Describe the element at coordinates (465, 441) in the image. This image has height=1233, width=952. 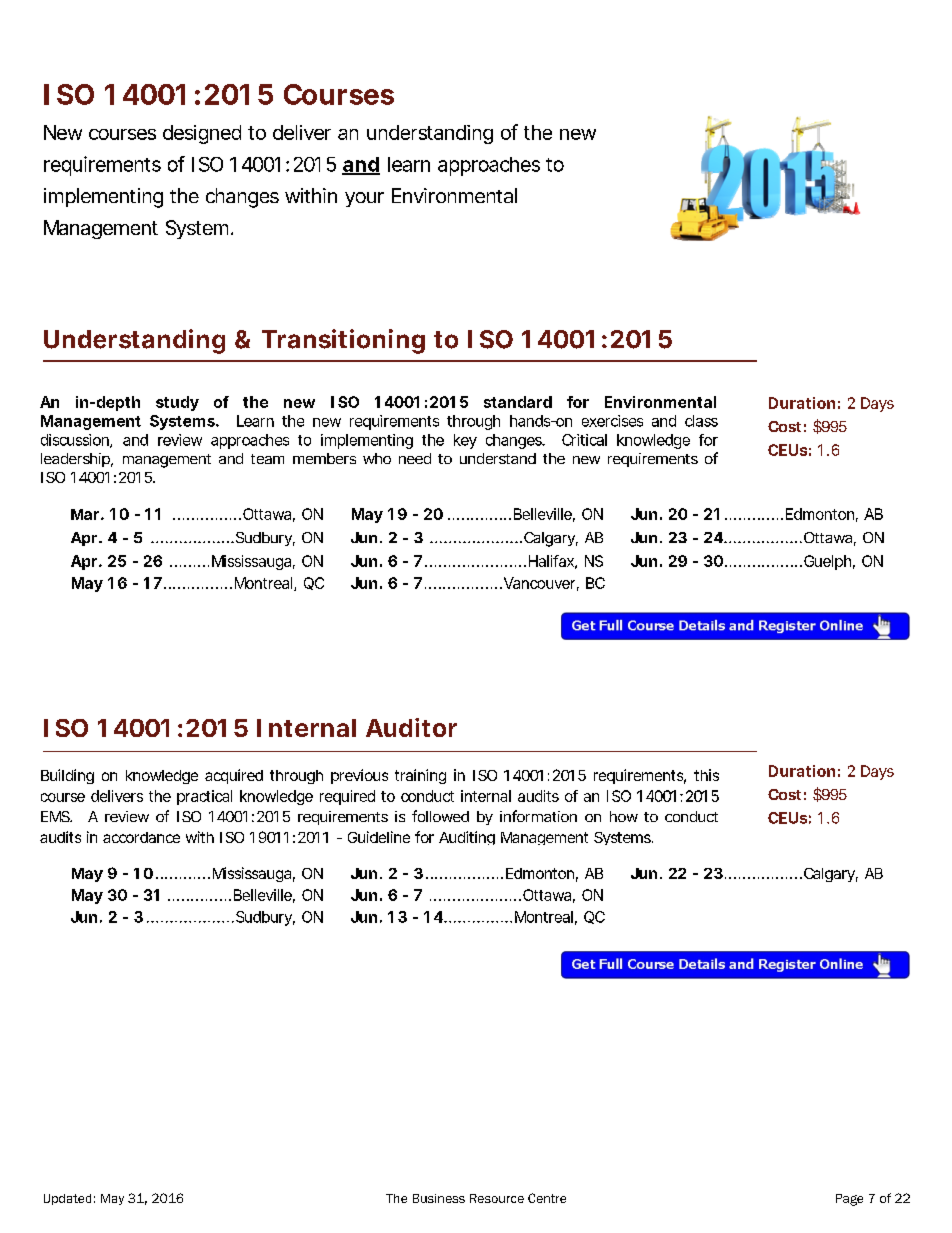
I see `key` at that location.
